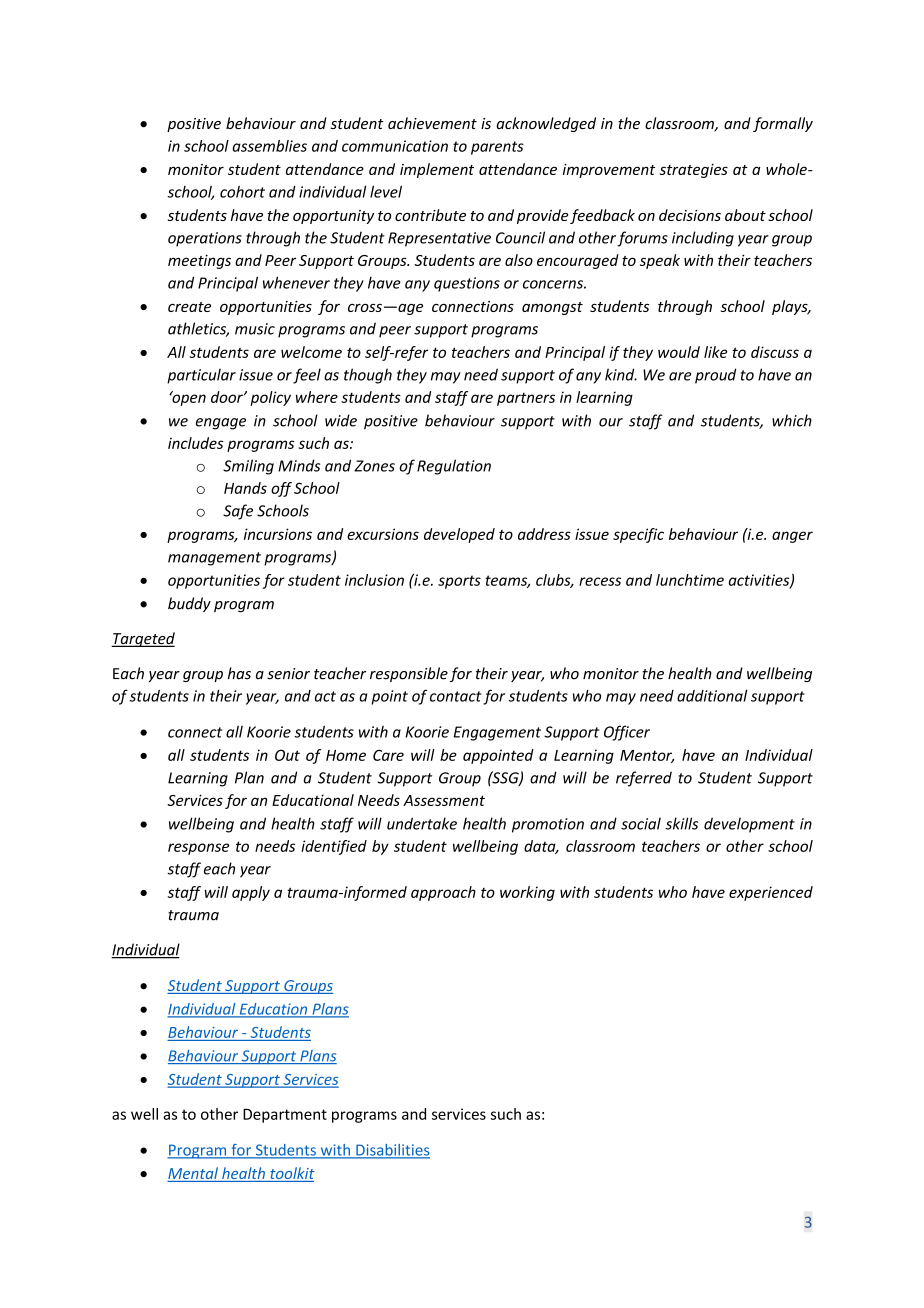 Image resolution: width=924 pixels, height=1308 pixels. I want to click on assemblies, so click(269, 146).
